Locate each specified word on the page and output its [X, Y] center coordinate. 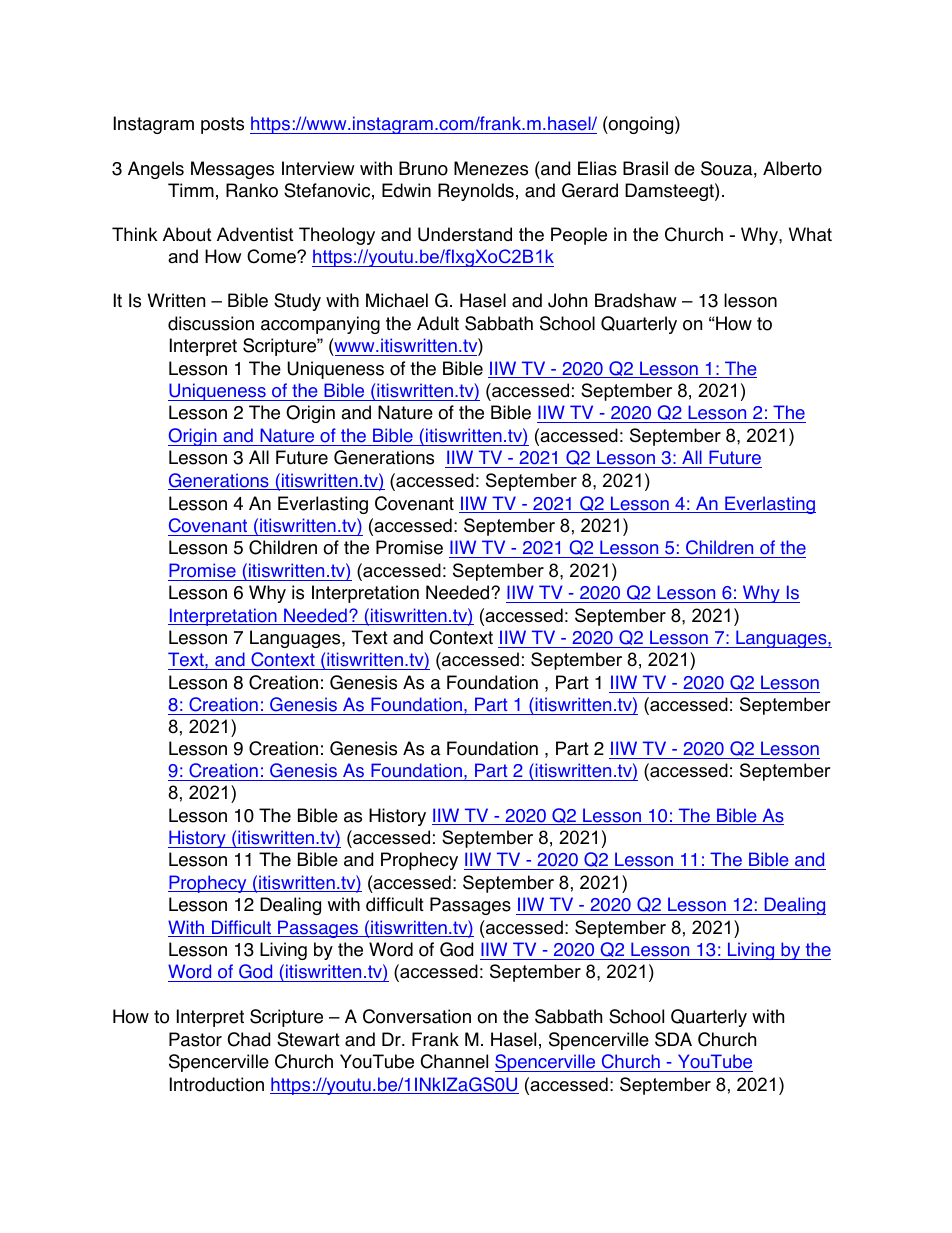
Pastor [195, 1039]
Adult [438, 323]
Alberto [792, 168]
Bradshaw [636, 300]
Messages [232, 170]
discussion [211, 323]
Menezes [491, 168]
